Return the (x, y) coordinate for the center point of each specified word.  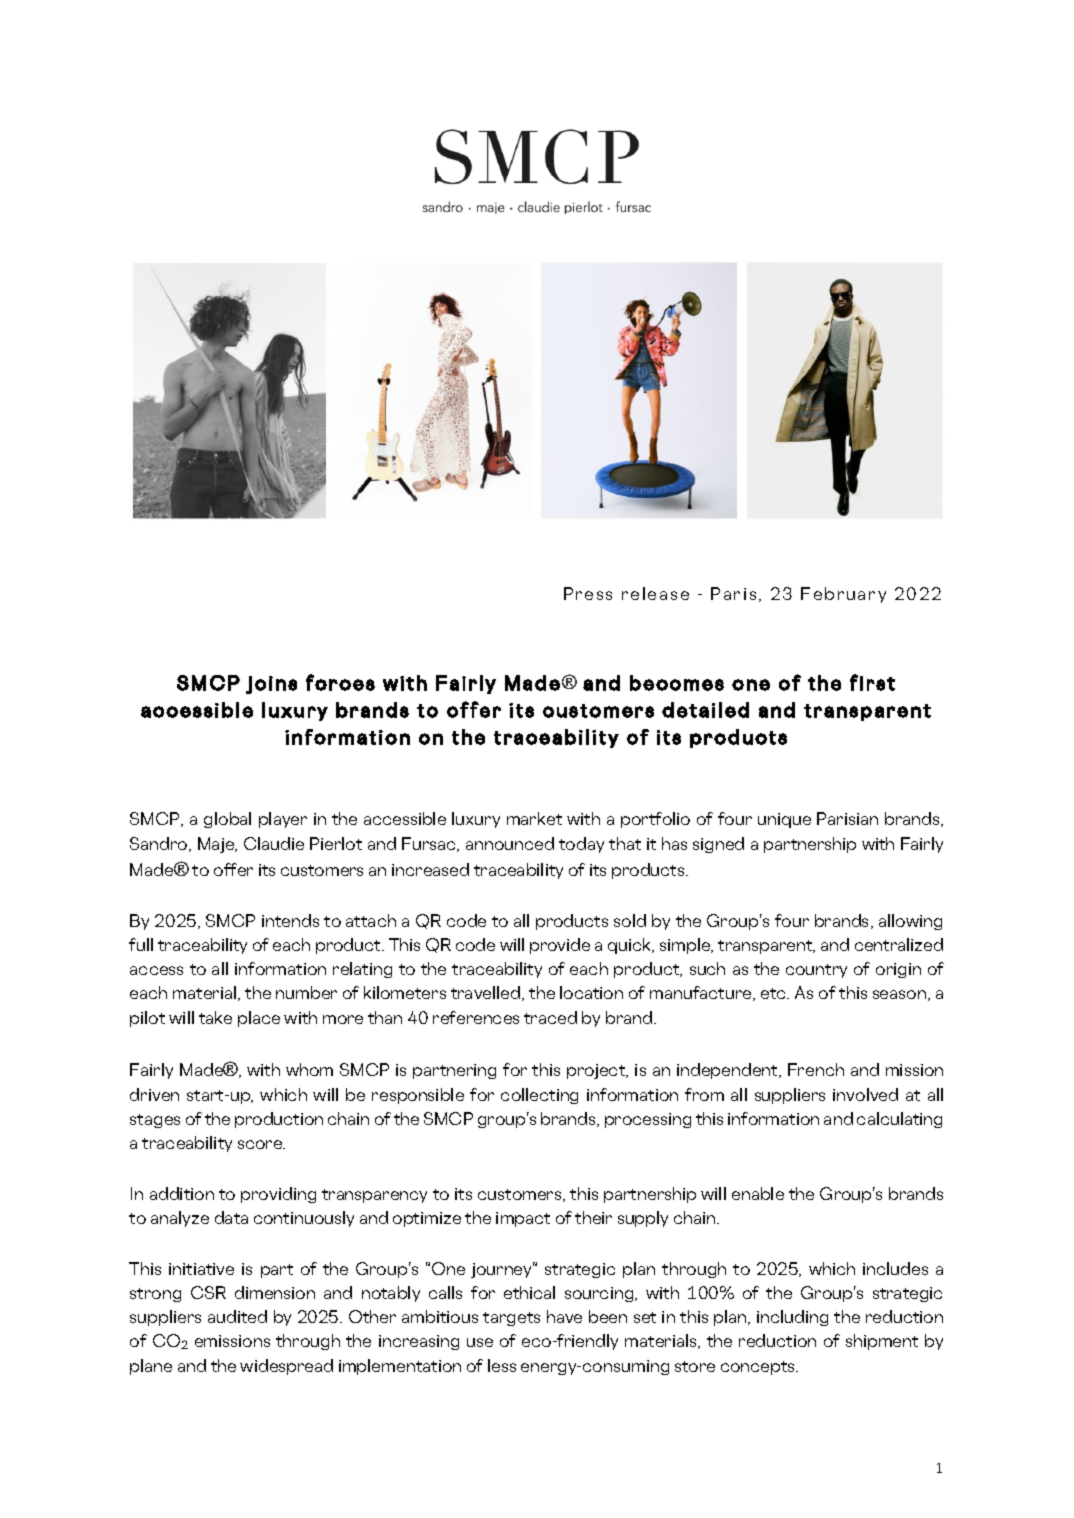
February (843, 595)
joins (271, 685)
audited (237, 1316)
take (215, 1017)
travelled (487, 993)
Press (588, 593)
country (816, 971)
